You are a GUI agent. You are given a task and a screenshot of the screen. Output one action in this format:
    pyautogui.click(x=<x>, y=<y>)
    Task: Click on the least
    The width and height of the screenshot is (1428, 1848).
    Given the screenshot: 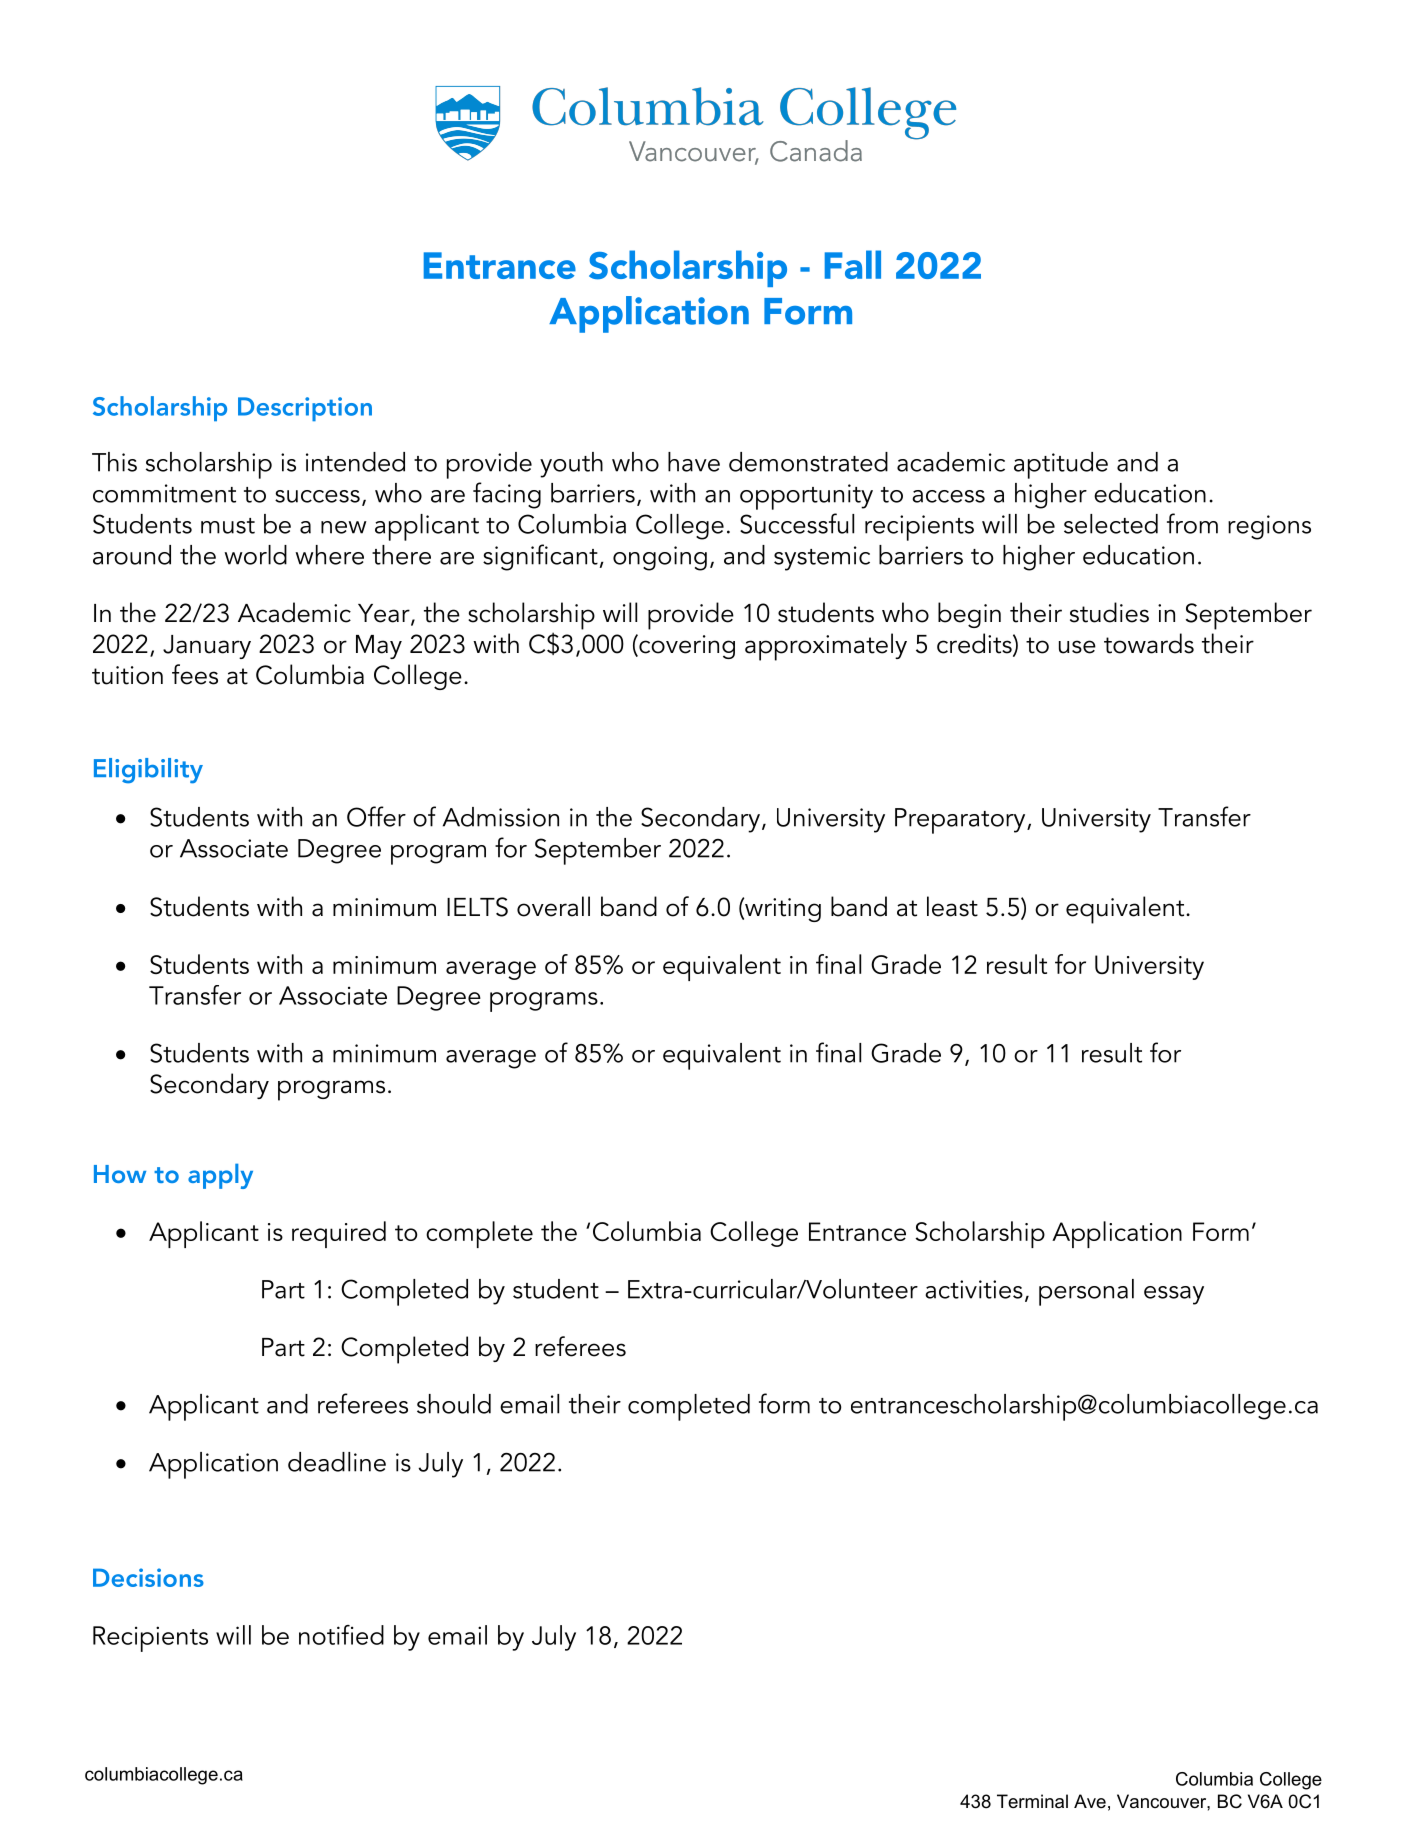 What is the action you would take?
    pyautogui.click(x=952, y=906)
